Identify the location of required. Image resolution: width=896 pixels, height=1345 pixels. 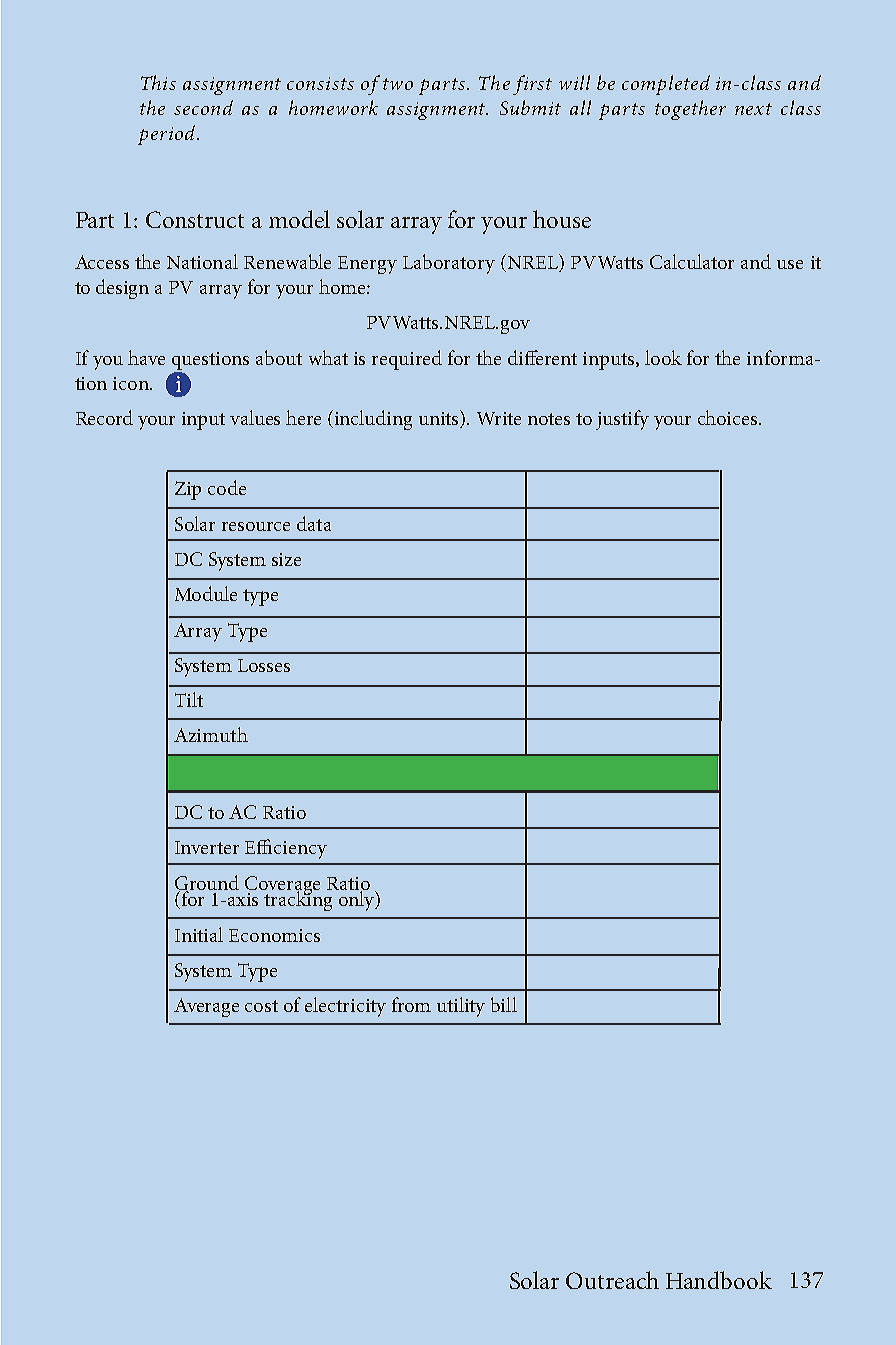
(407, 360).
